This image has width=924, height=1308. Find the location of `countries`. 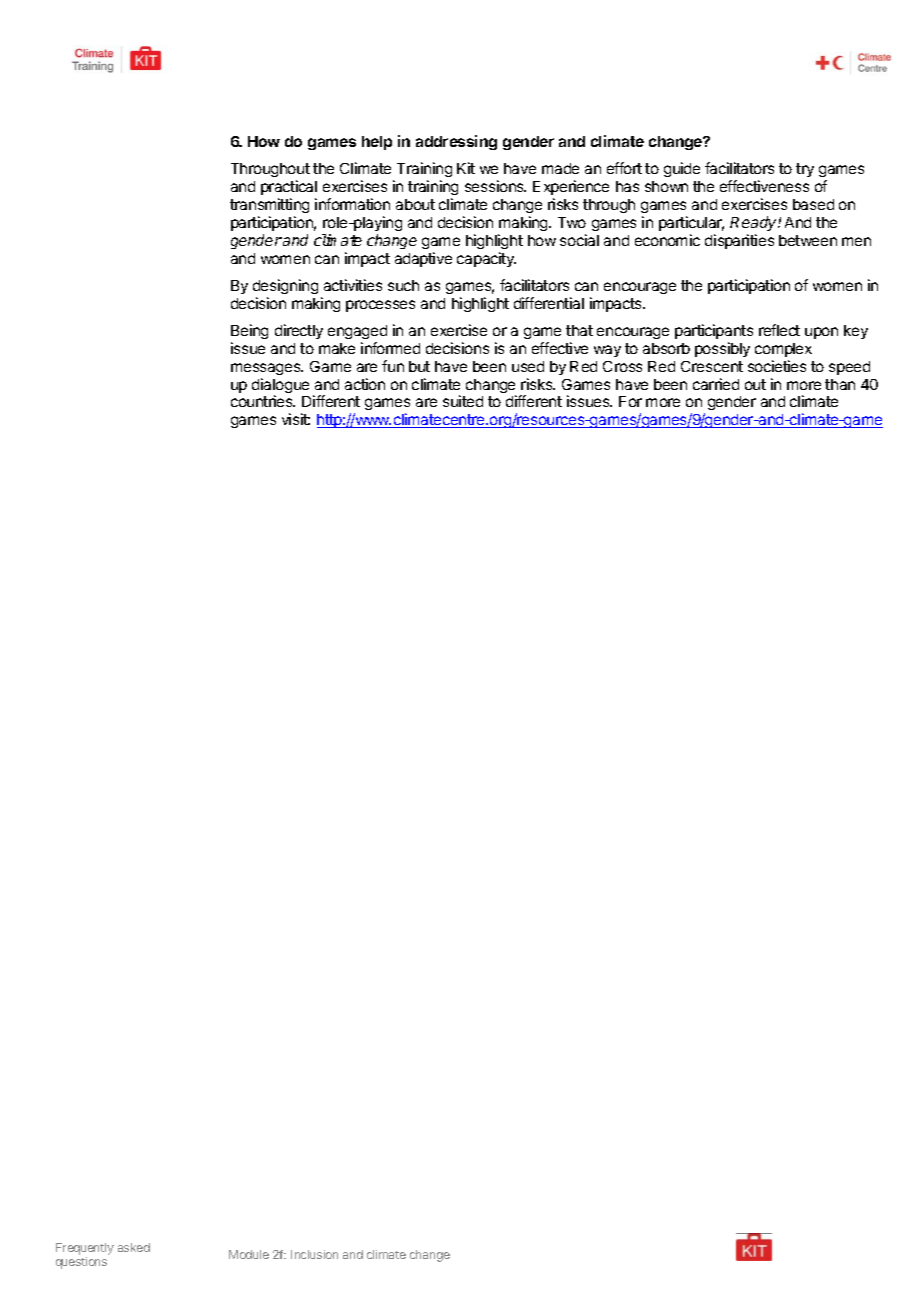

countries is located at coordinates (263, 401).
